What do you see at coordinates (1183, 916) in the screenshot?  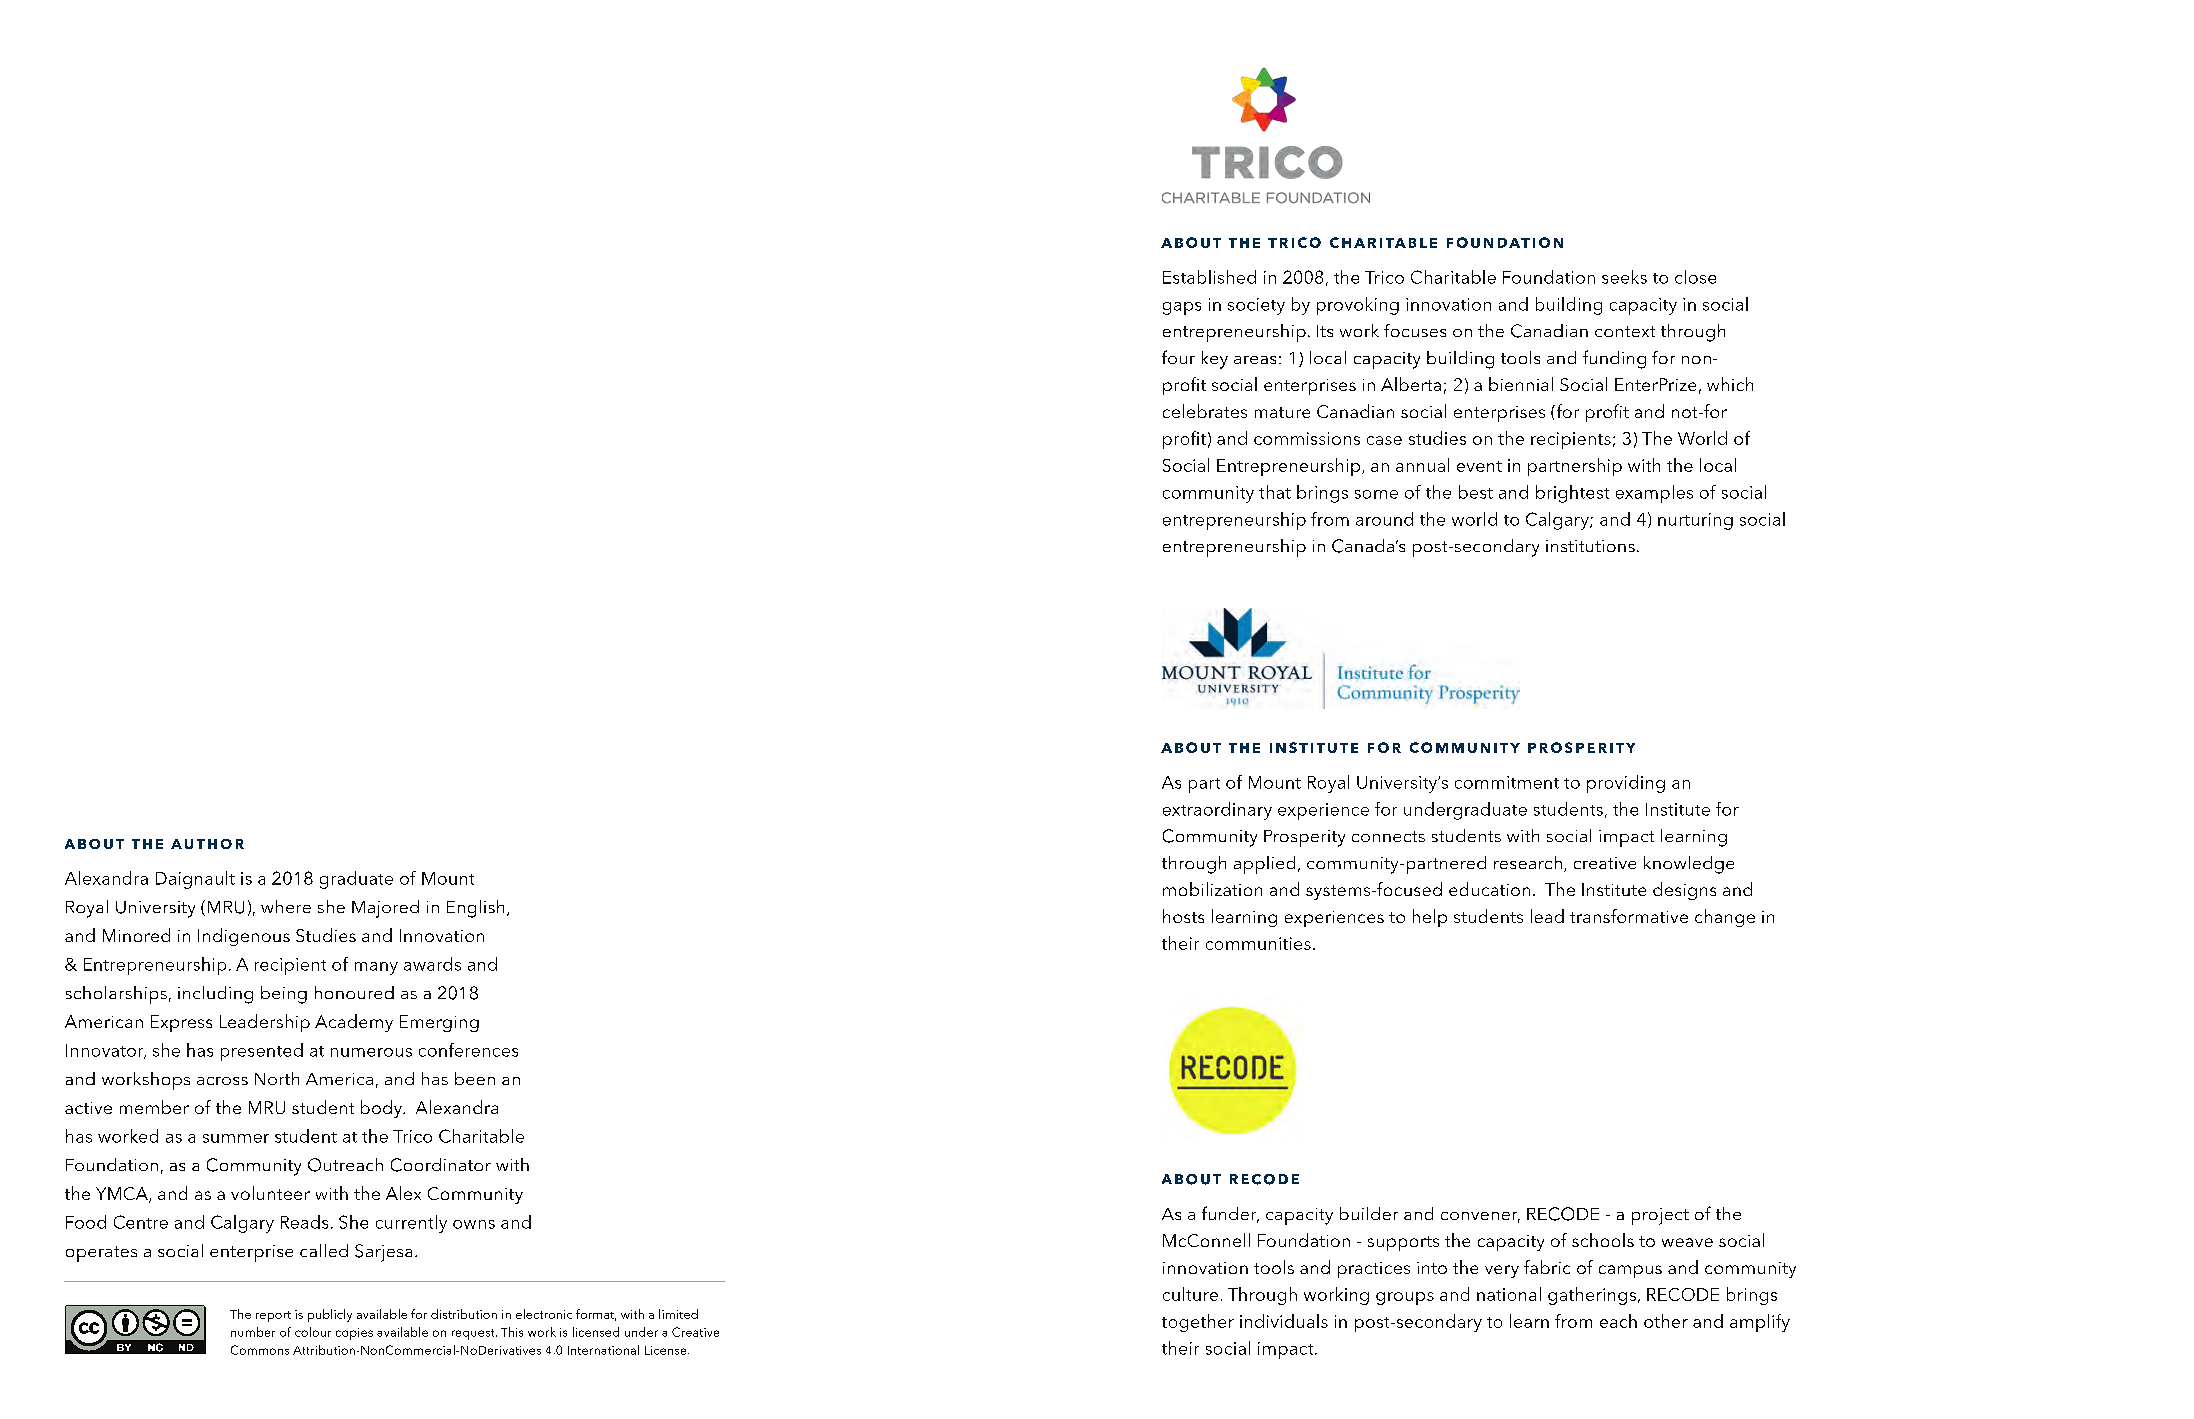 I see `hosts` at bounding box center [1183, 916].
